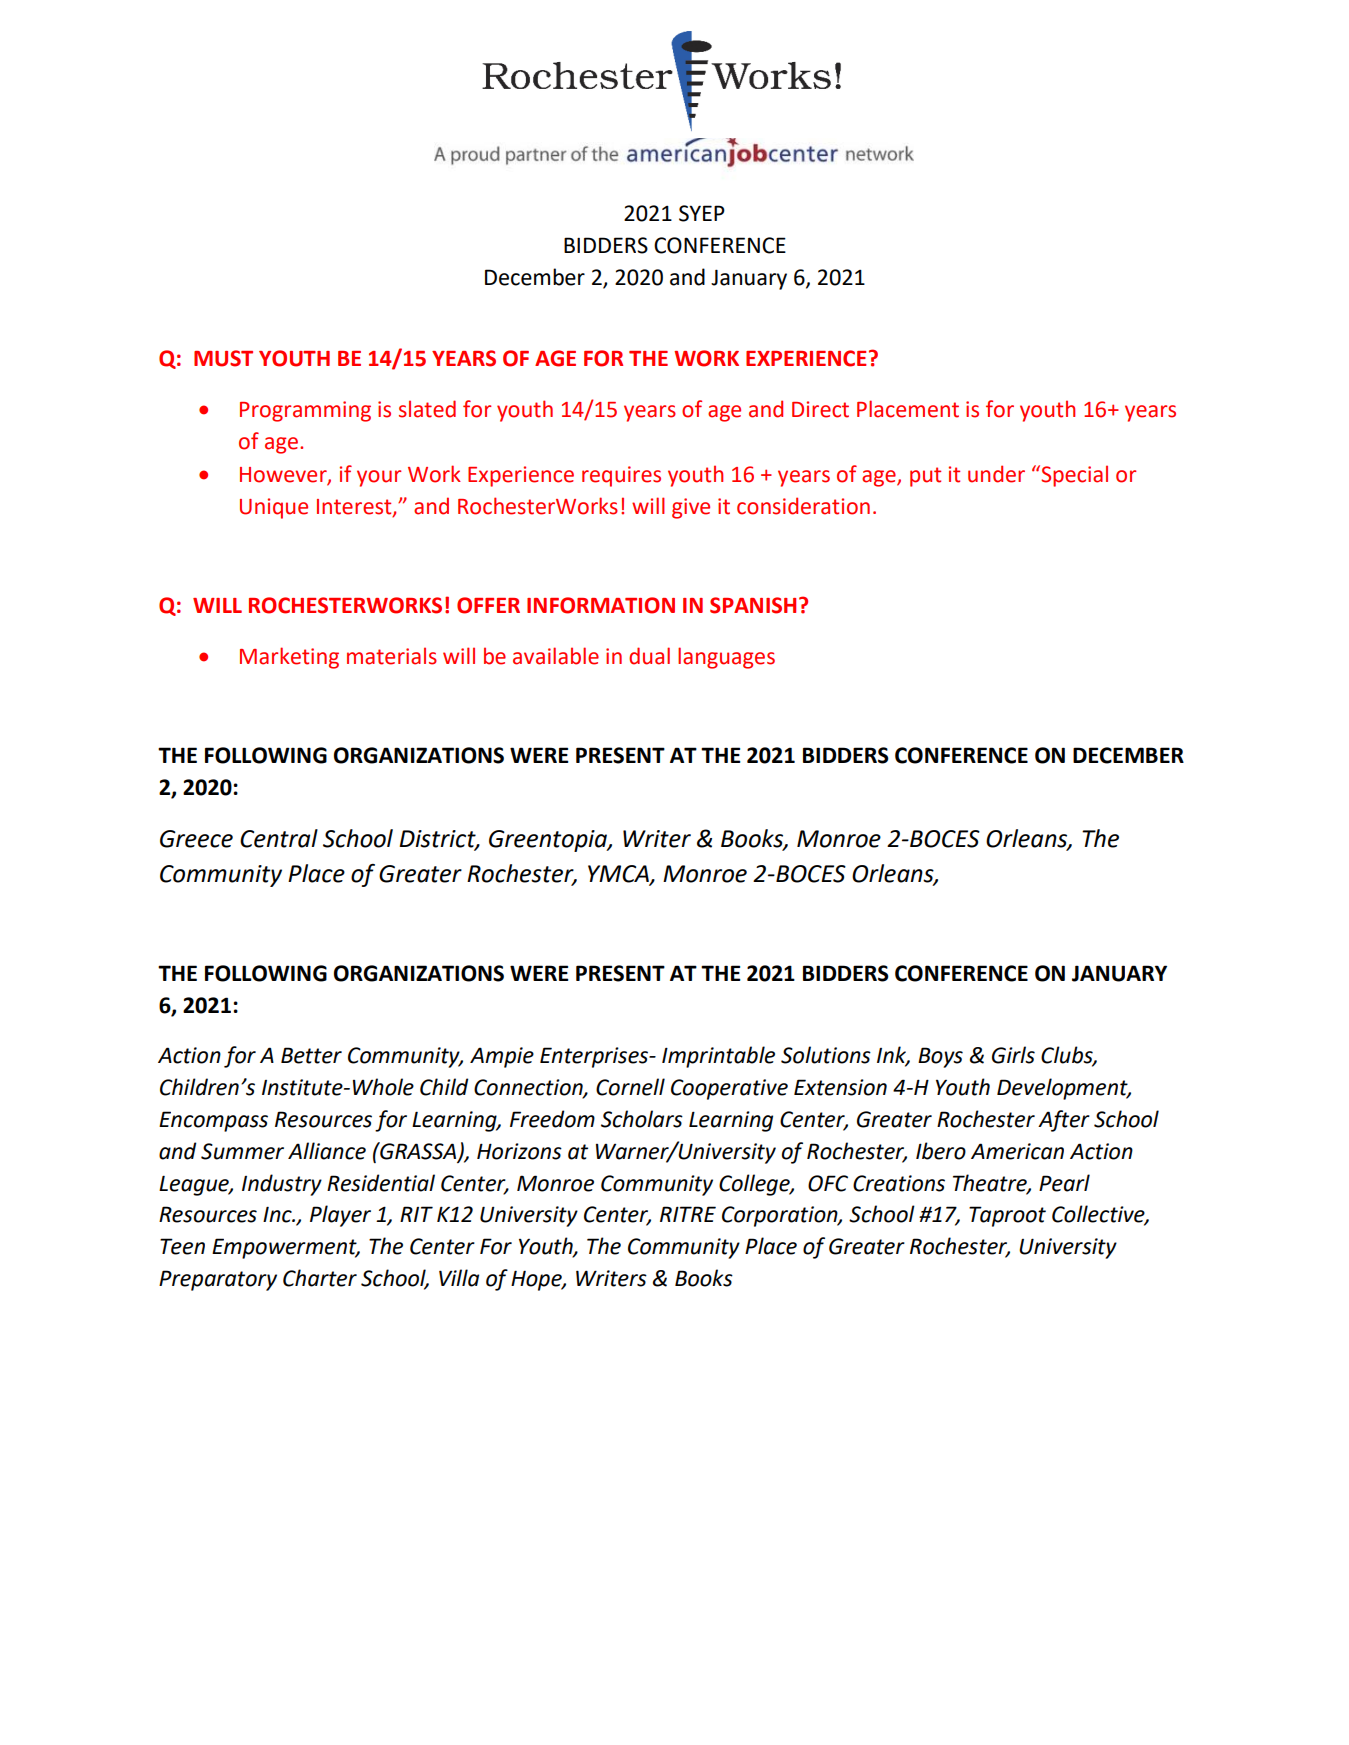 Image resolution: width=1349 pixels, height=1745 pixels. I want to click on Charter, so click(320, 1278).
